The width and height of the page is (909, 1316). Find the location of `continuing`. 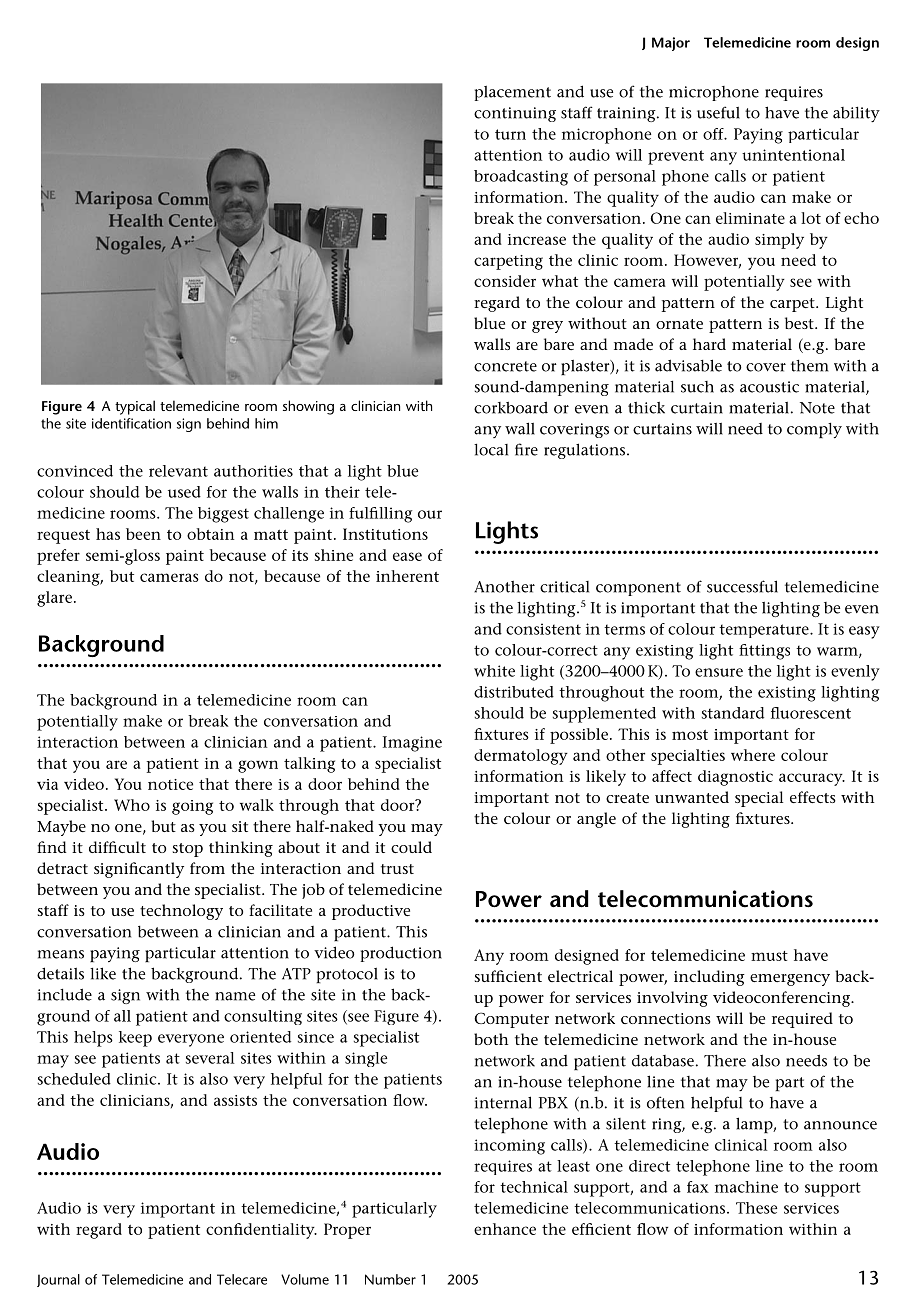

continuing is located at coordinates (515, 114).
